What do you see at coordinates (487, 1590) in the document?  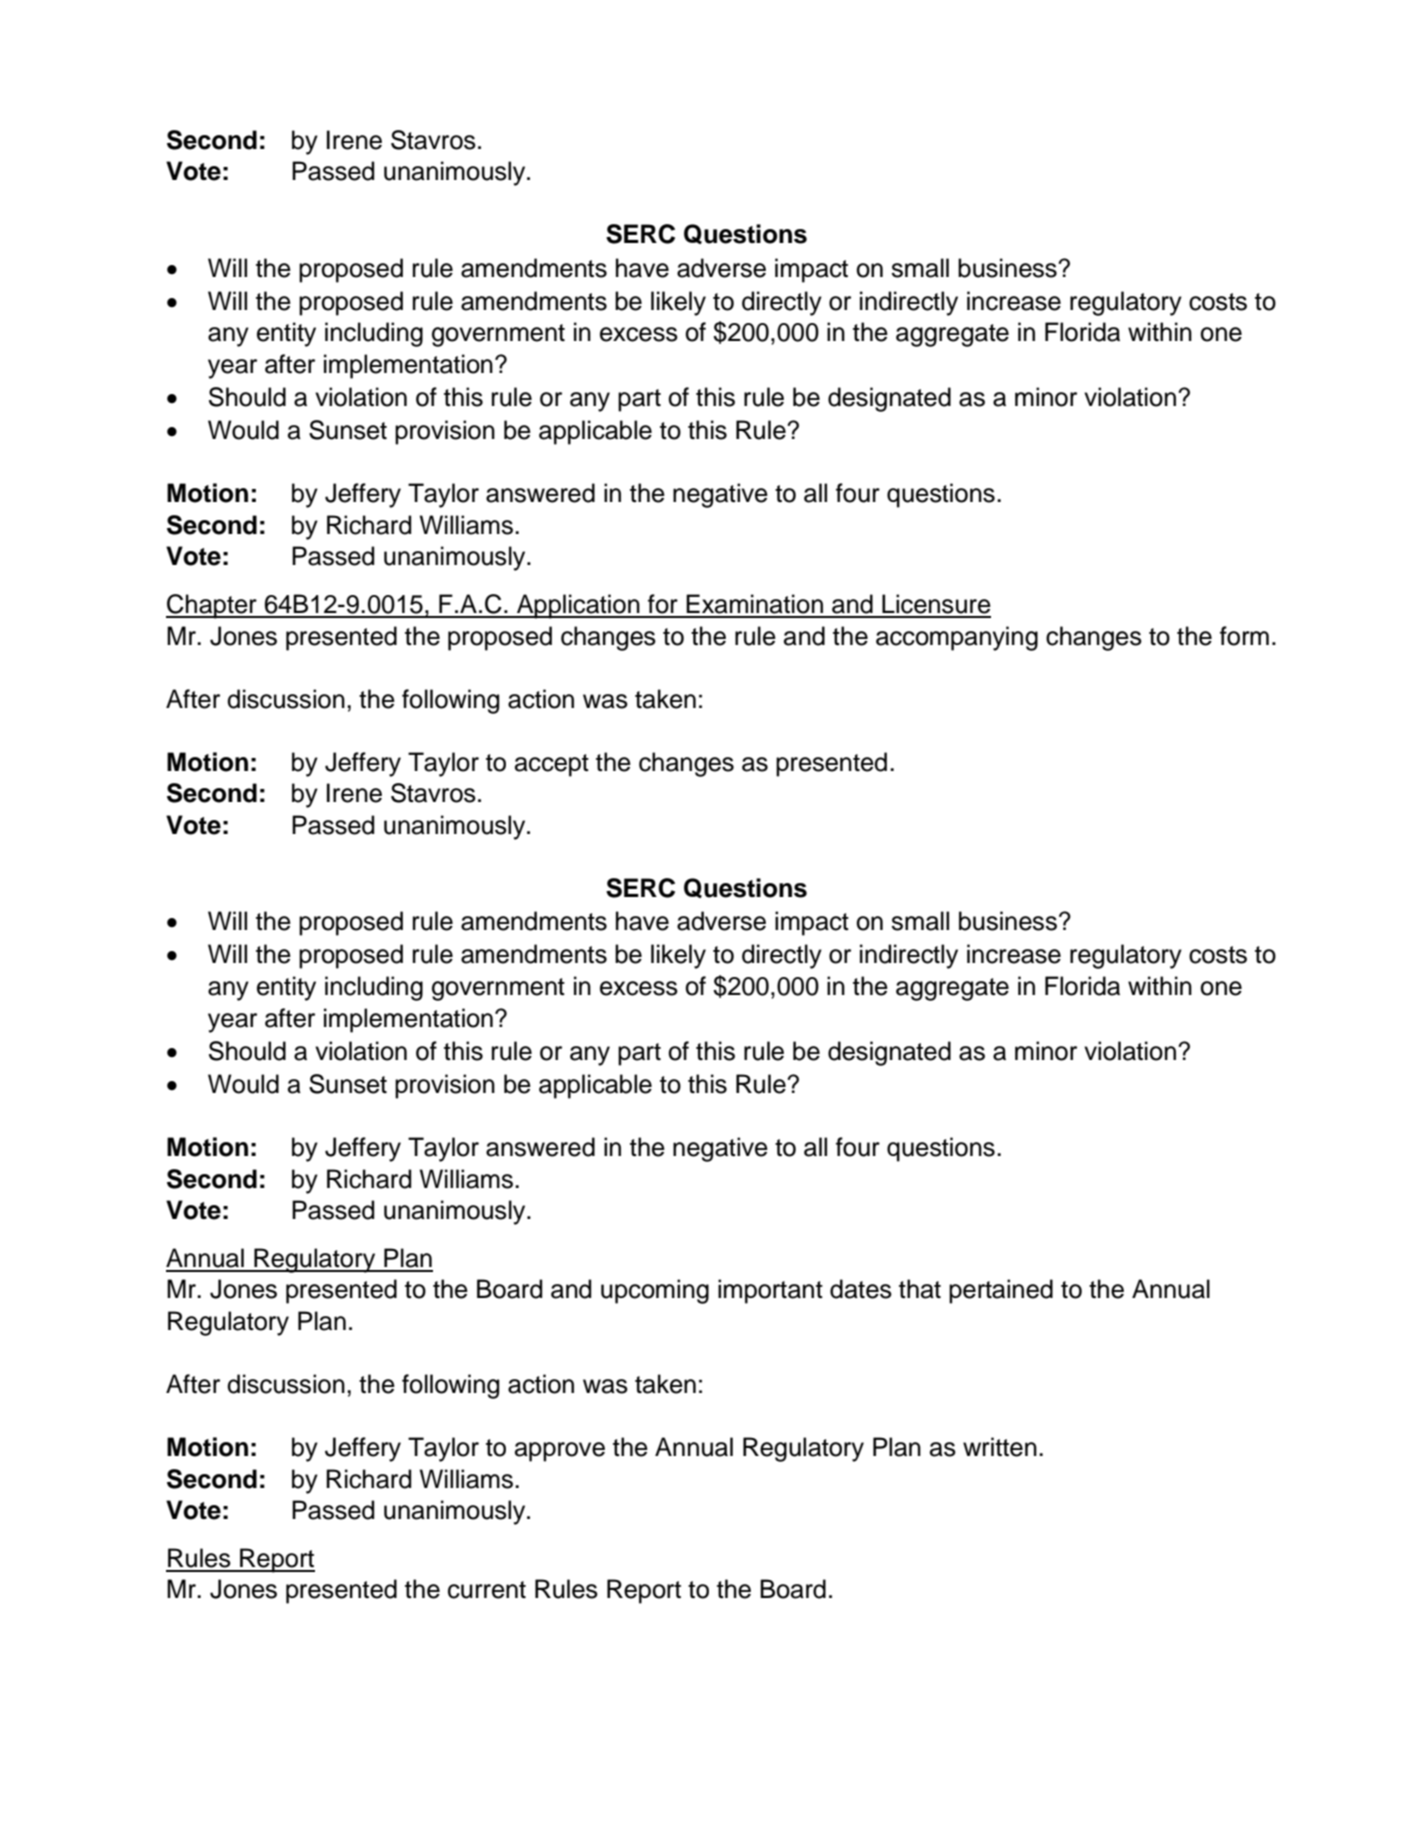 I see `current` at bounding box center [487, 1590].
